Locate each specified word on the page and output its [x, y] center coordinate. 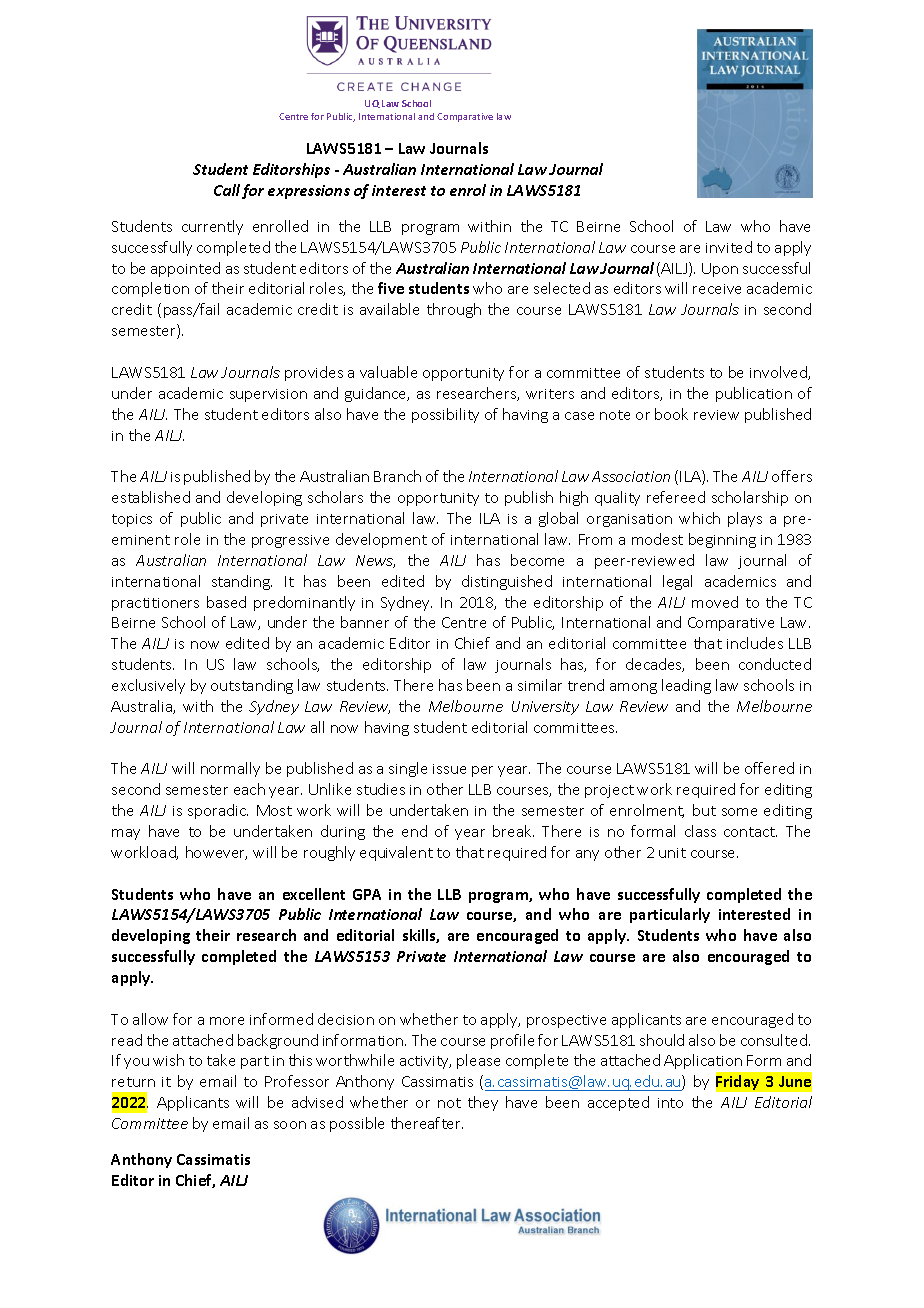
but [704, 810]
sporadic [218, 811]
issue [449, 769]
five [391, 288]
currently [212, 227]
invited [729, 247]
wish [168, 1060]
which [699, 518]
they [483, 1103]
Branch [397, 476]
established [151, 497]
